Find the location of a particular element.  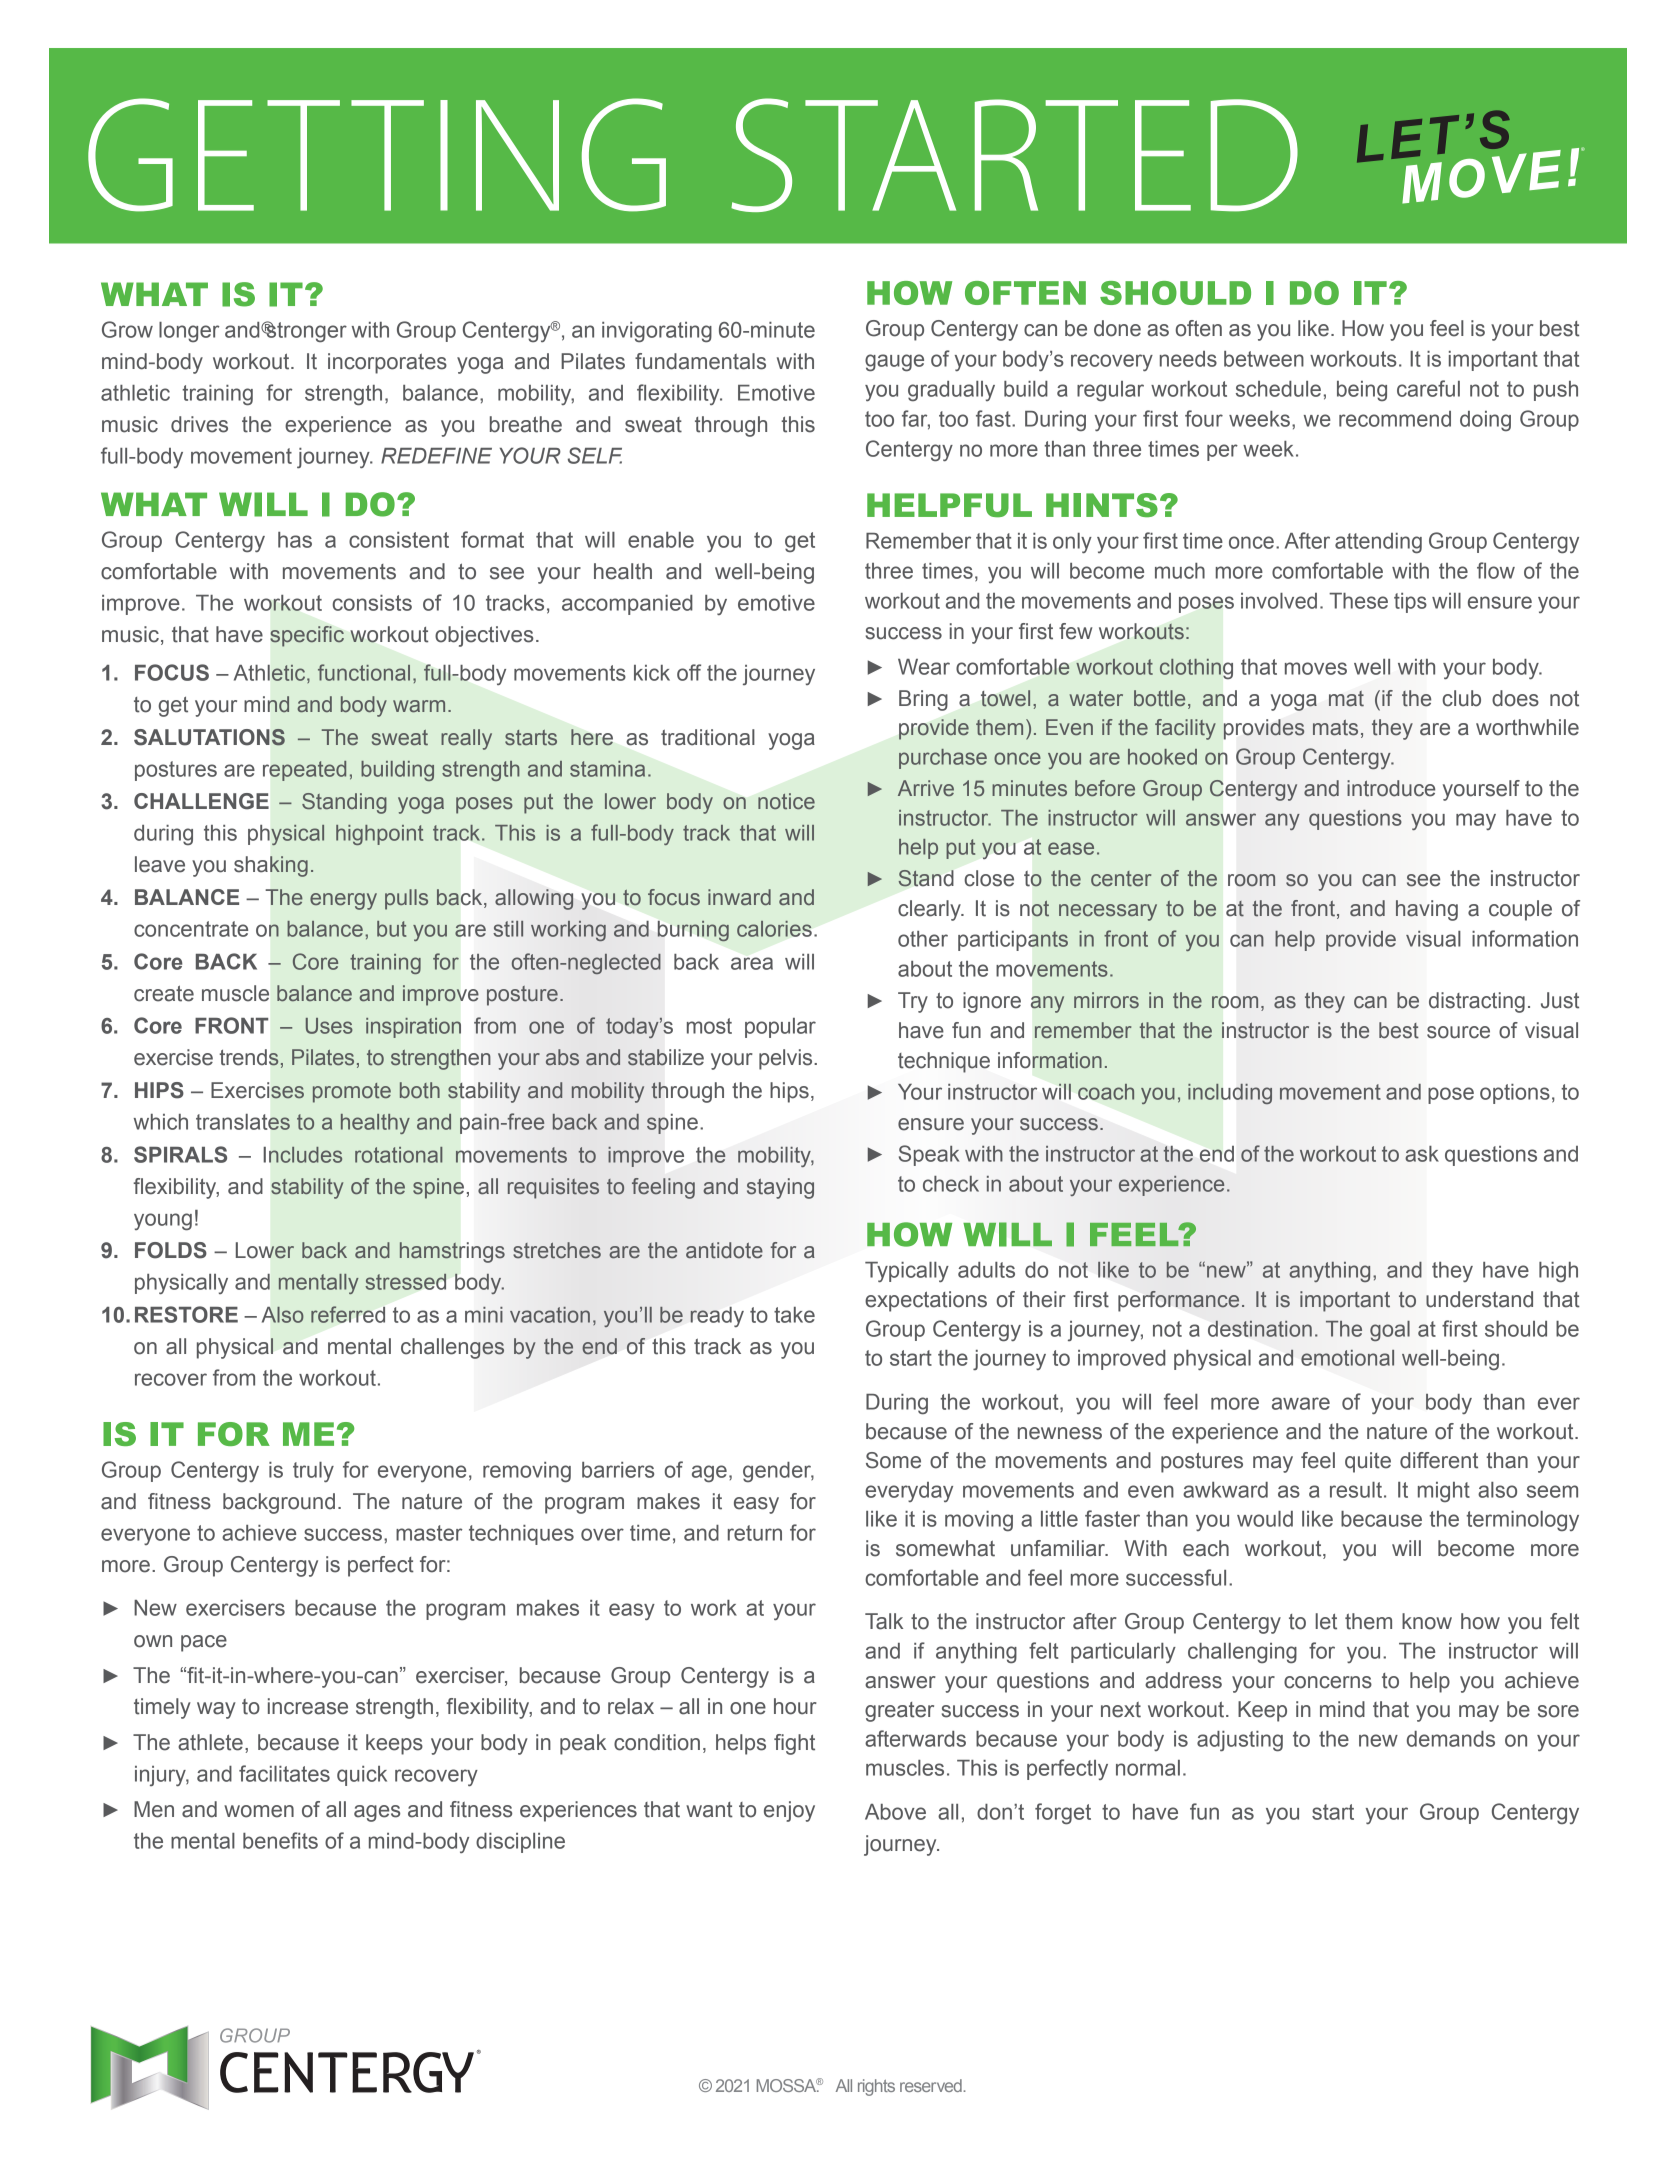

benefits is located at coordinates (280, 1840).
